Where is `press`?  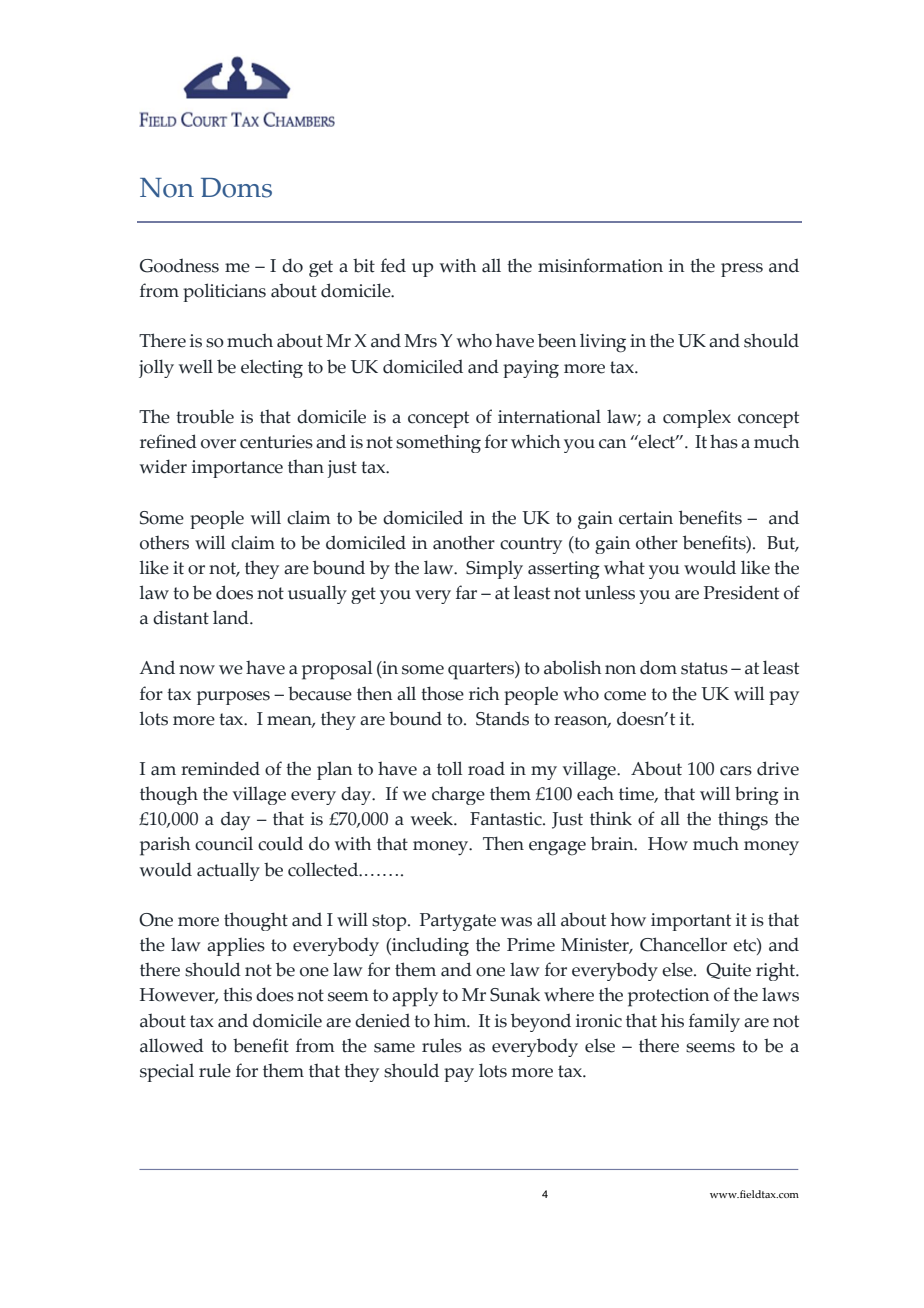
press is located at coordinates (742, 270).
